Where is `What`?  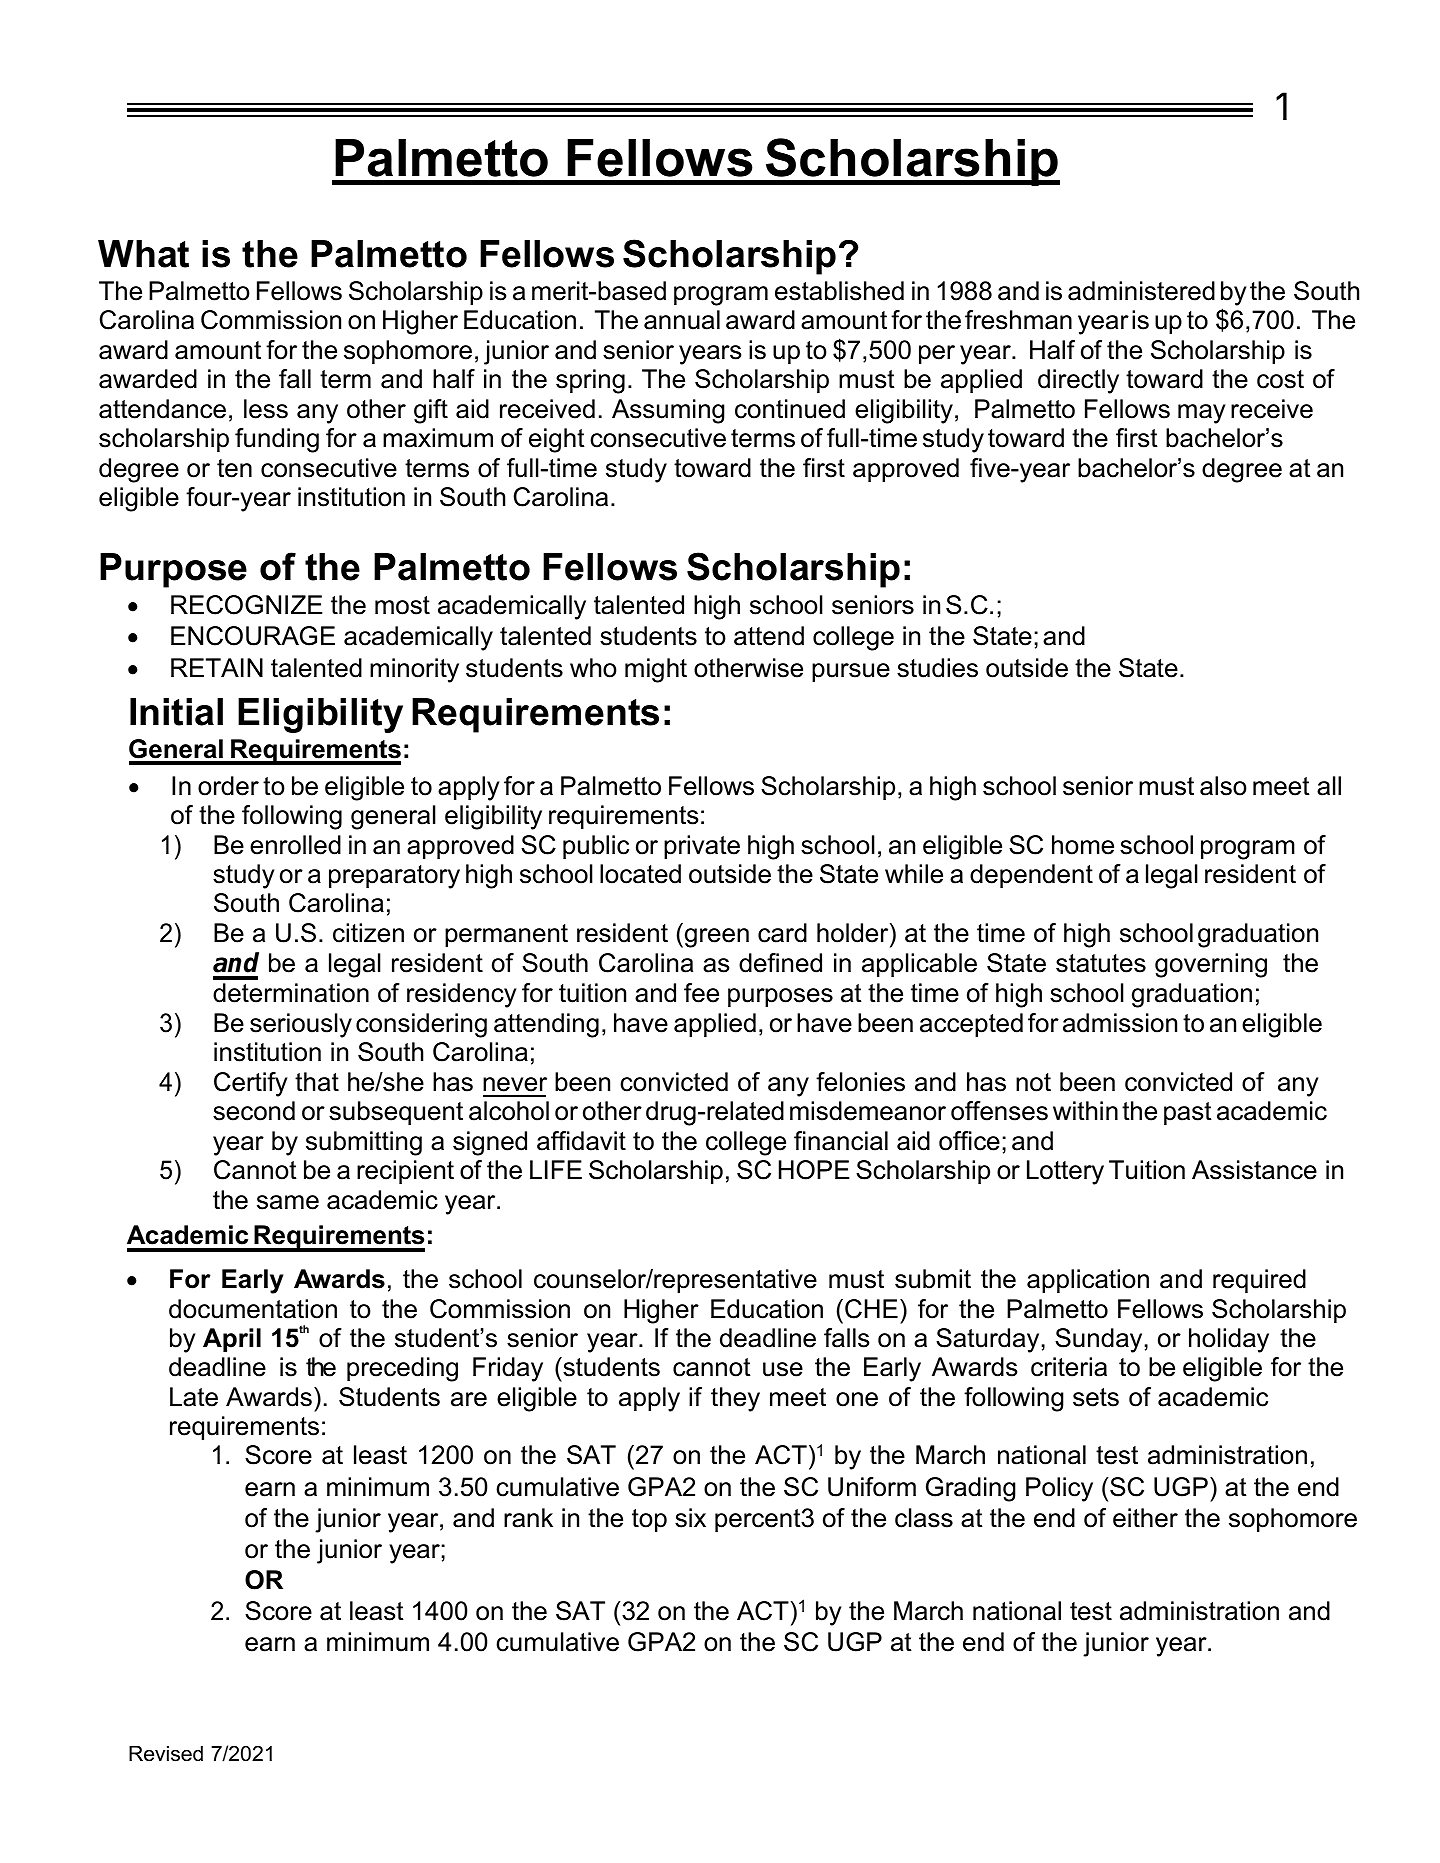 What is located at coordinates (143, 254).
